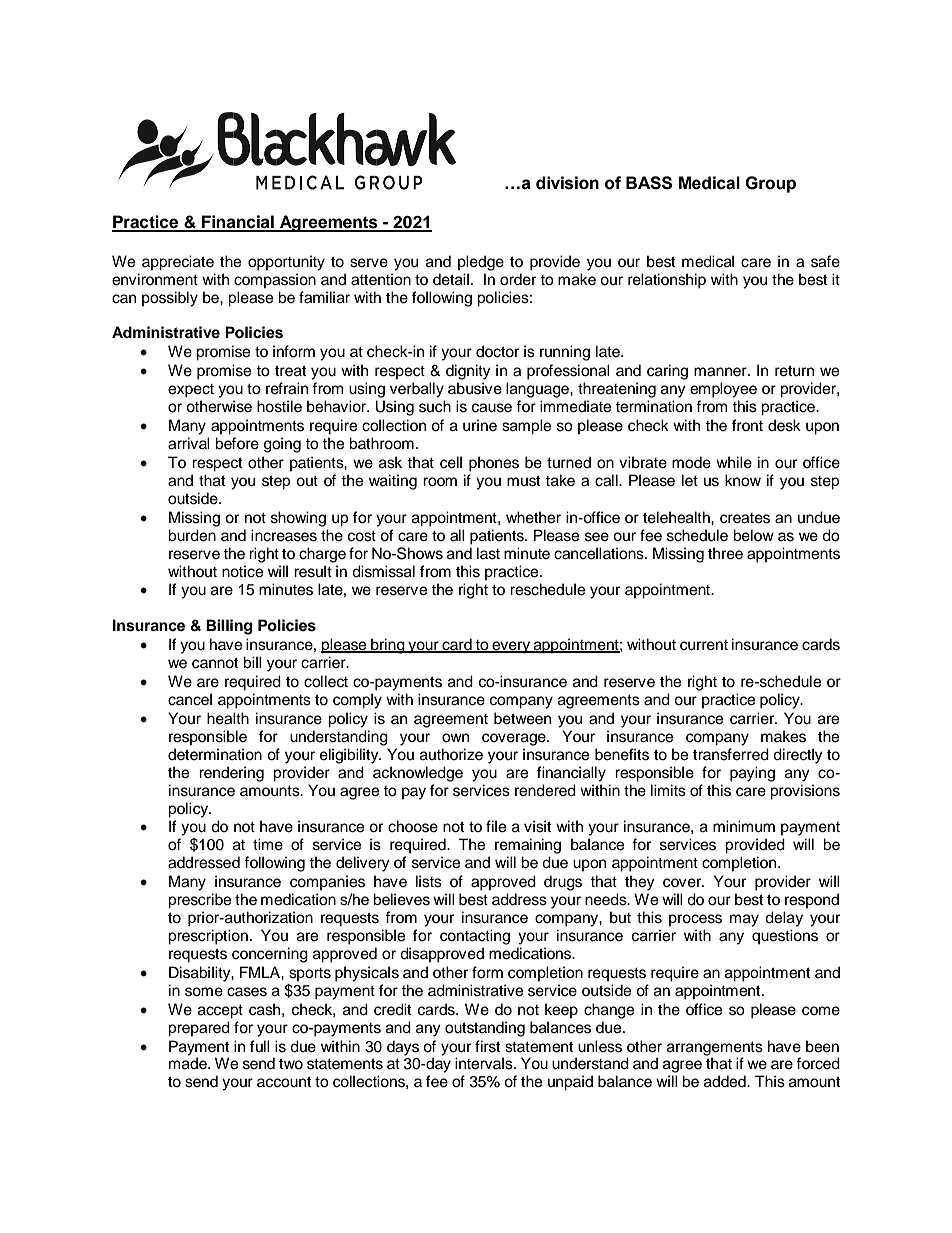  Describe the element at coordinates (485, 1063) in the image. I see `intervals` at that location.
